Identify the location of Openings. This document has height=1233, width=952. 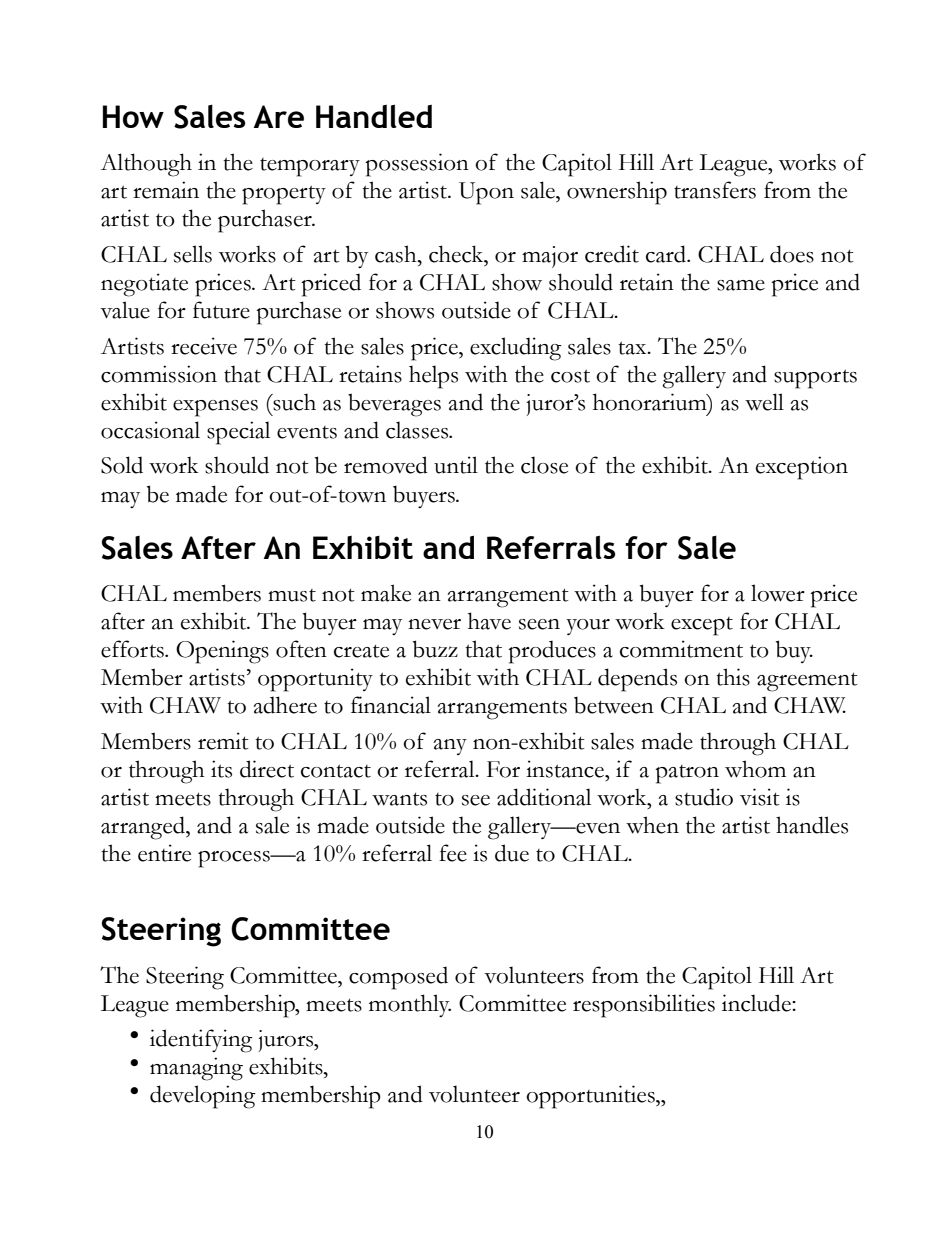
(222, 652).
